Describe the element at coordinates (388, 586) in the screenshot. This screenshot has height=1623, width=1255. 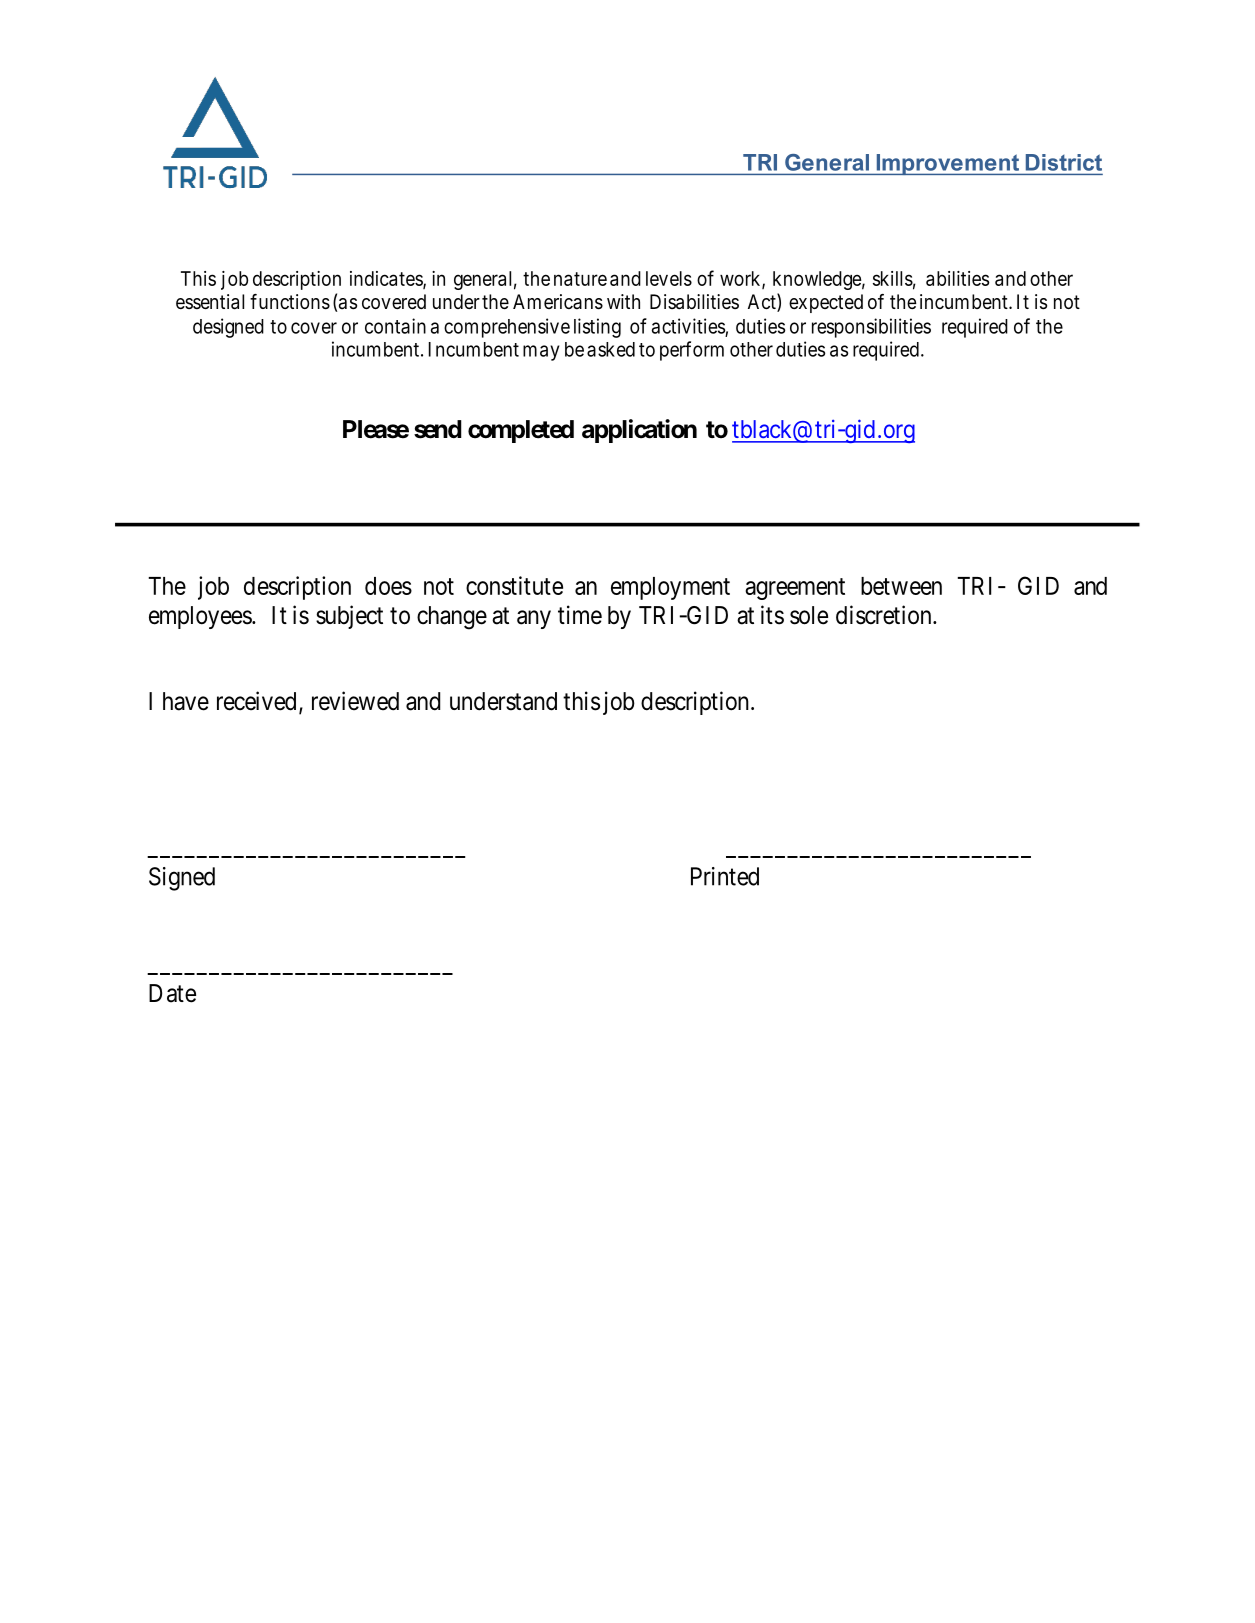
I see `does` at that location.
